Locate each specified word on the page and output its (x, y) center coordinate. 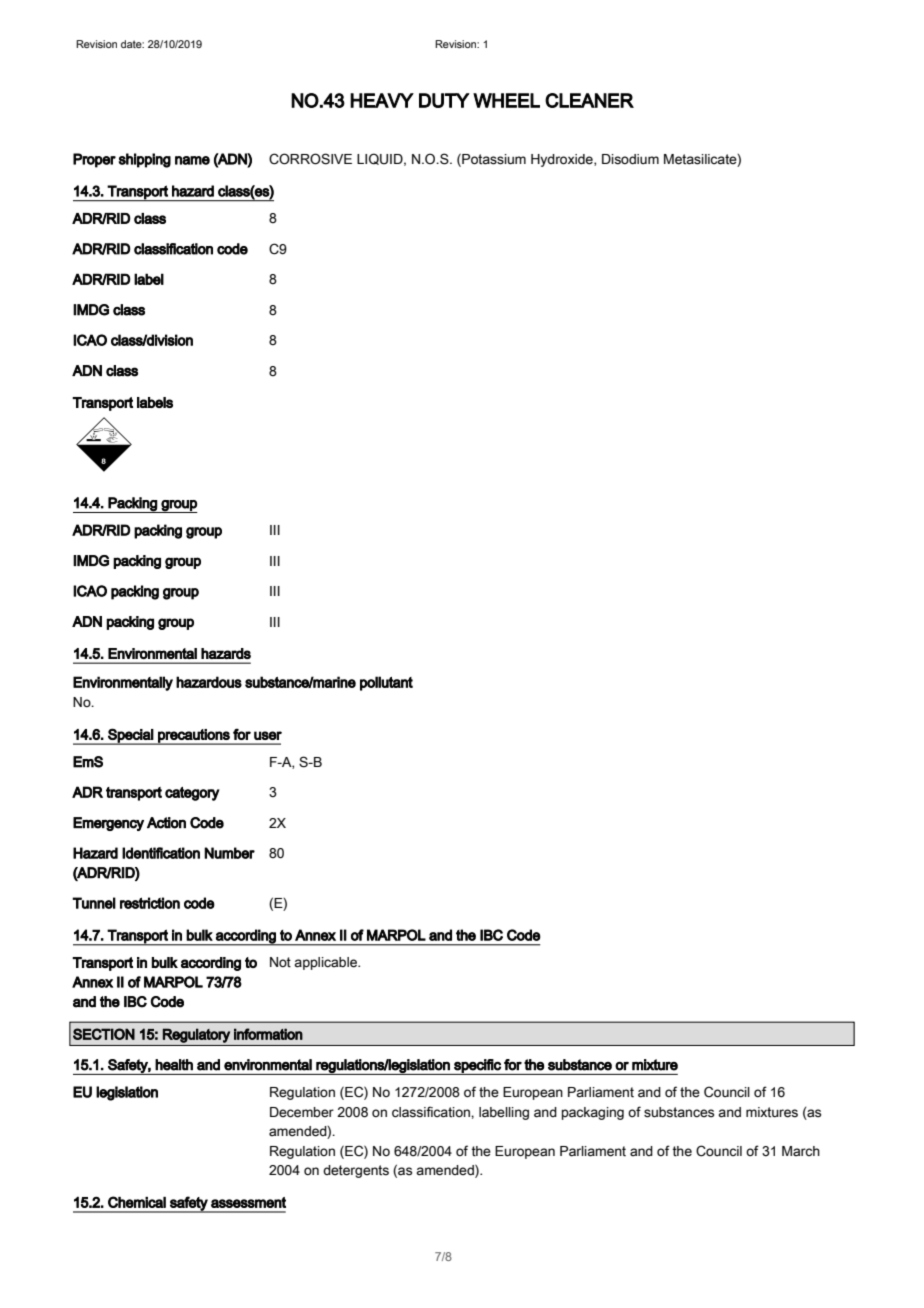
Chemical (137, 1202)
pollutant (386, 683)
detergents (356, 1171)
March (801, 1151)
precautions (194, 737)
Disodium (630, 159)
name (192, 160)
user (268, 735)
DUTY (444, 100)
